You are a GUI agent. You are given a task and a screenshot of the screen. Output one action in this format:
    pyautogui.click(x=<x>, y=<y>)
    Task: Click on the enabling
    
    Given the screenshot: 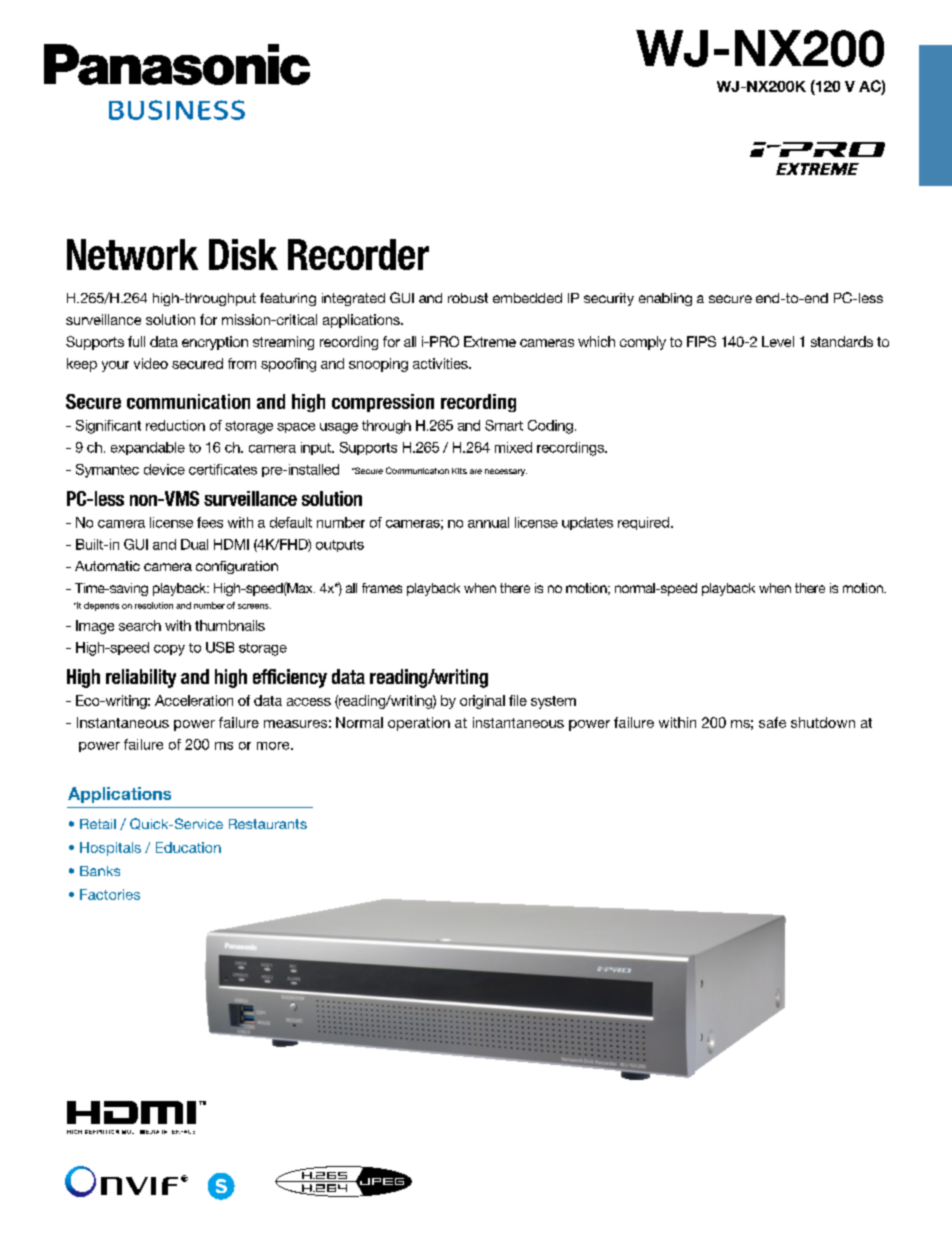 What is the action you would take?
    pyautogui.click(x=665, y=299)
